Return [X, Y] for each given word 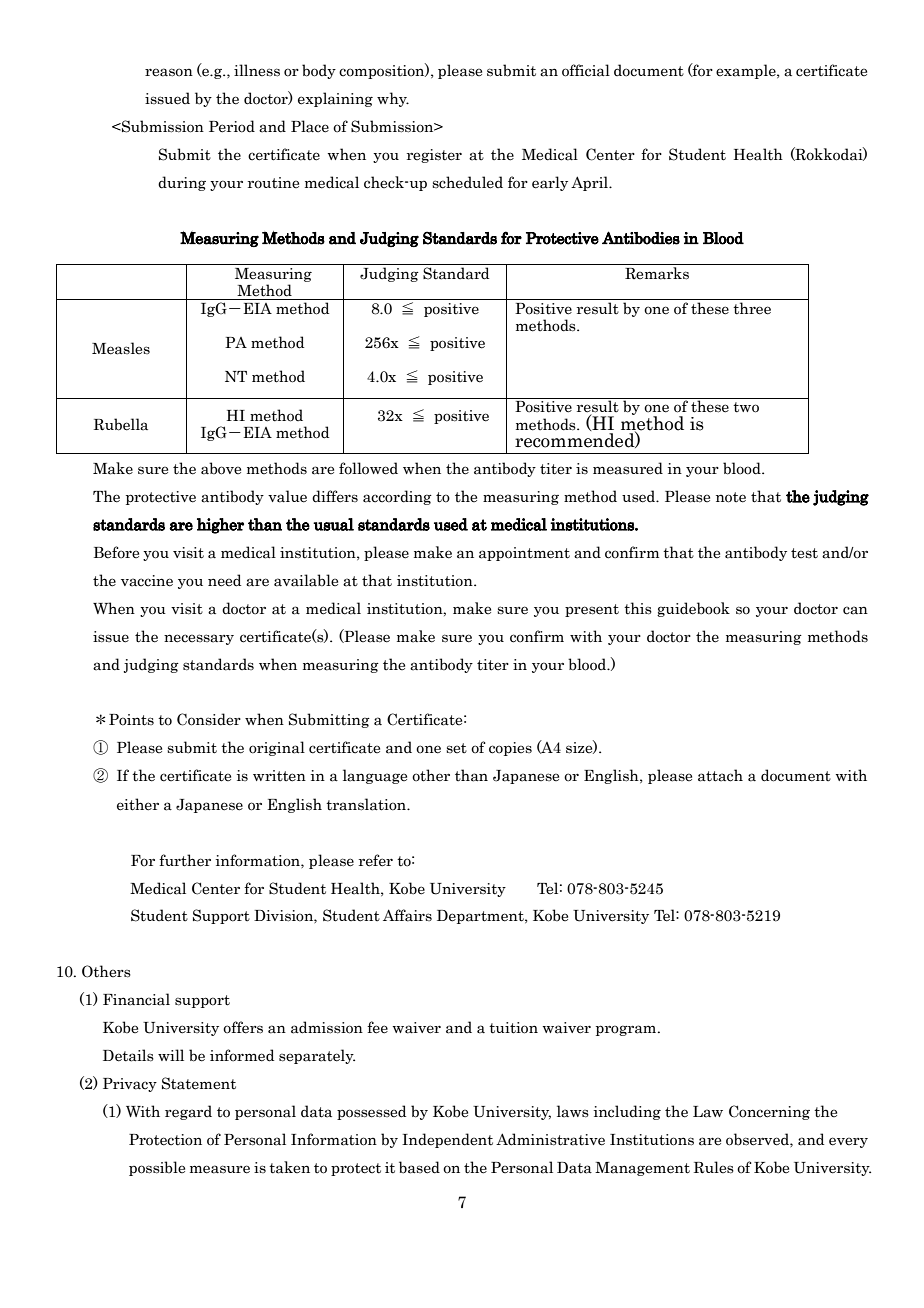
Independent [447, 1140]
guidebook [693, 609]
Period [232, 126]
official [586, 70]
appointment [524, 554]
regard [188, 1112]
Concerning [769, 1112]
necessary [199, 639]
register [434, 156]
